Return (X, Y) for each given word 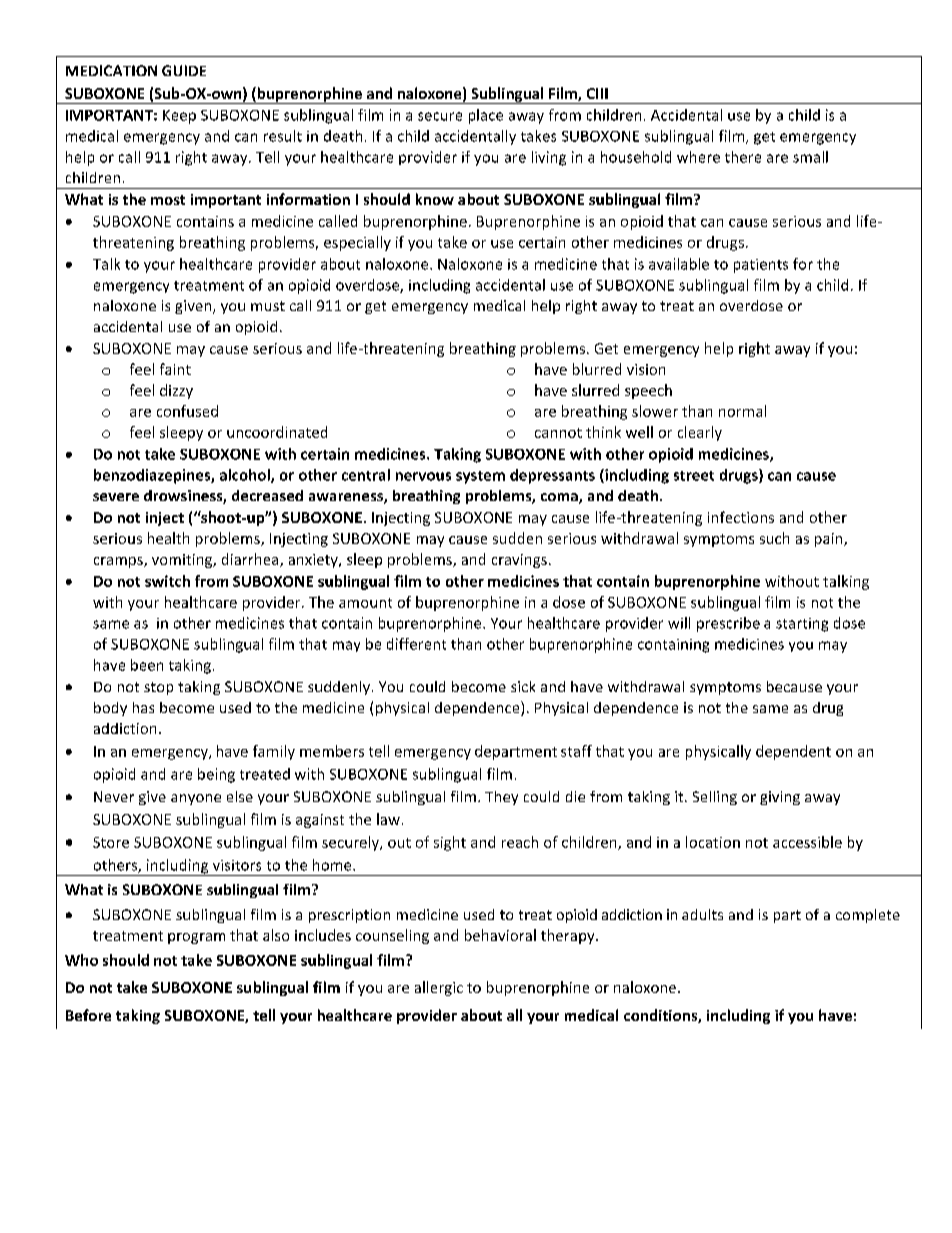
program (196, 938)
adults (702, 914)
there (743, 157)
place (486, 116)
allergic (439, 988)
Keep (179, 117)
